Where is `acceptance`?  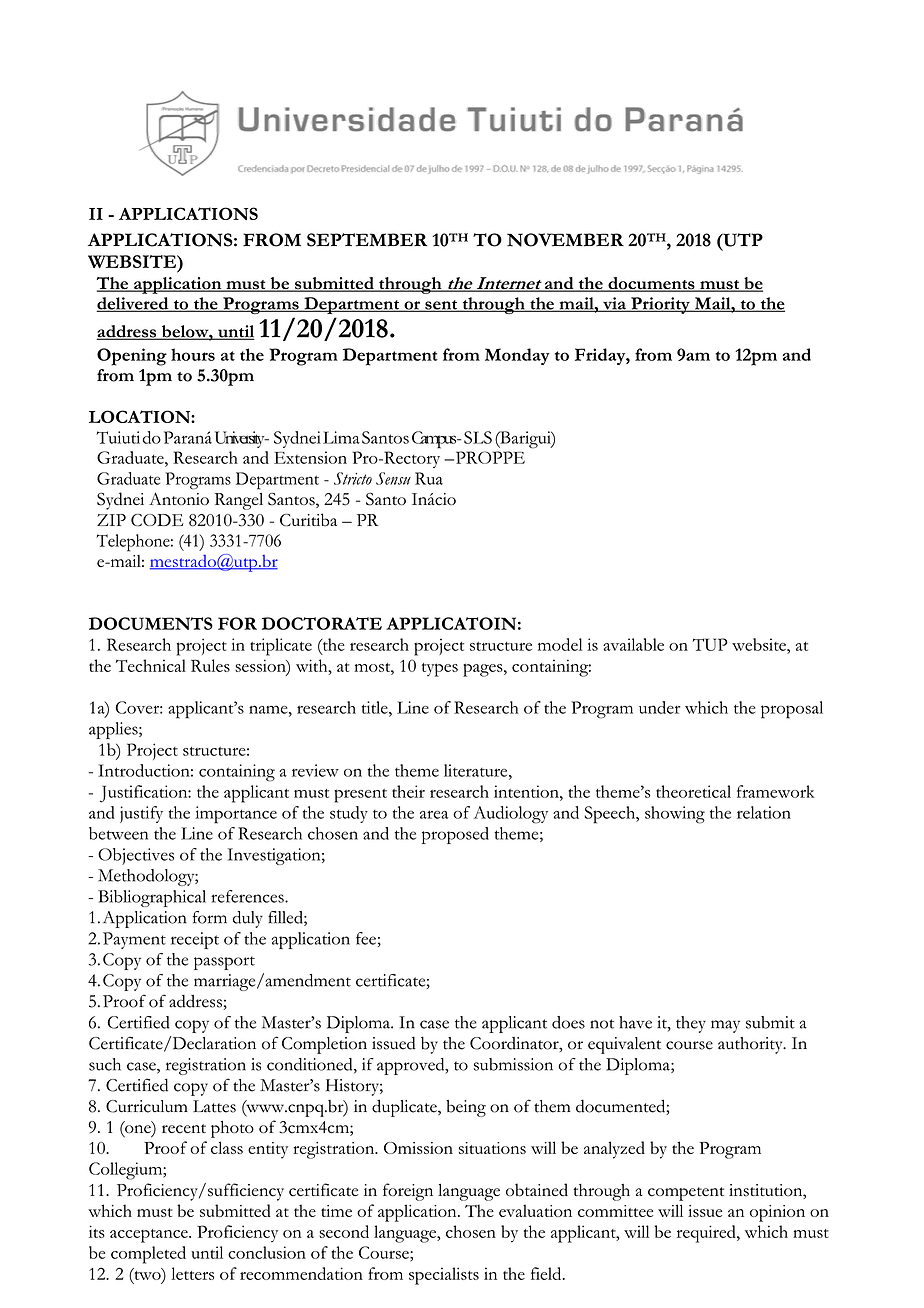 acceptance is located at coordinates (150, 1236).
